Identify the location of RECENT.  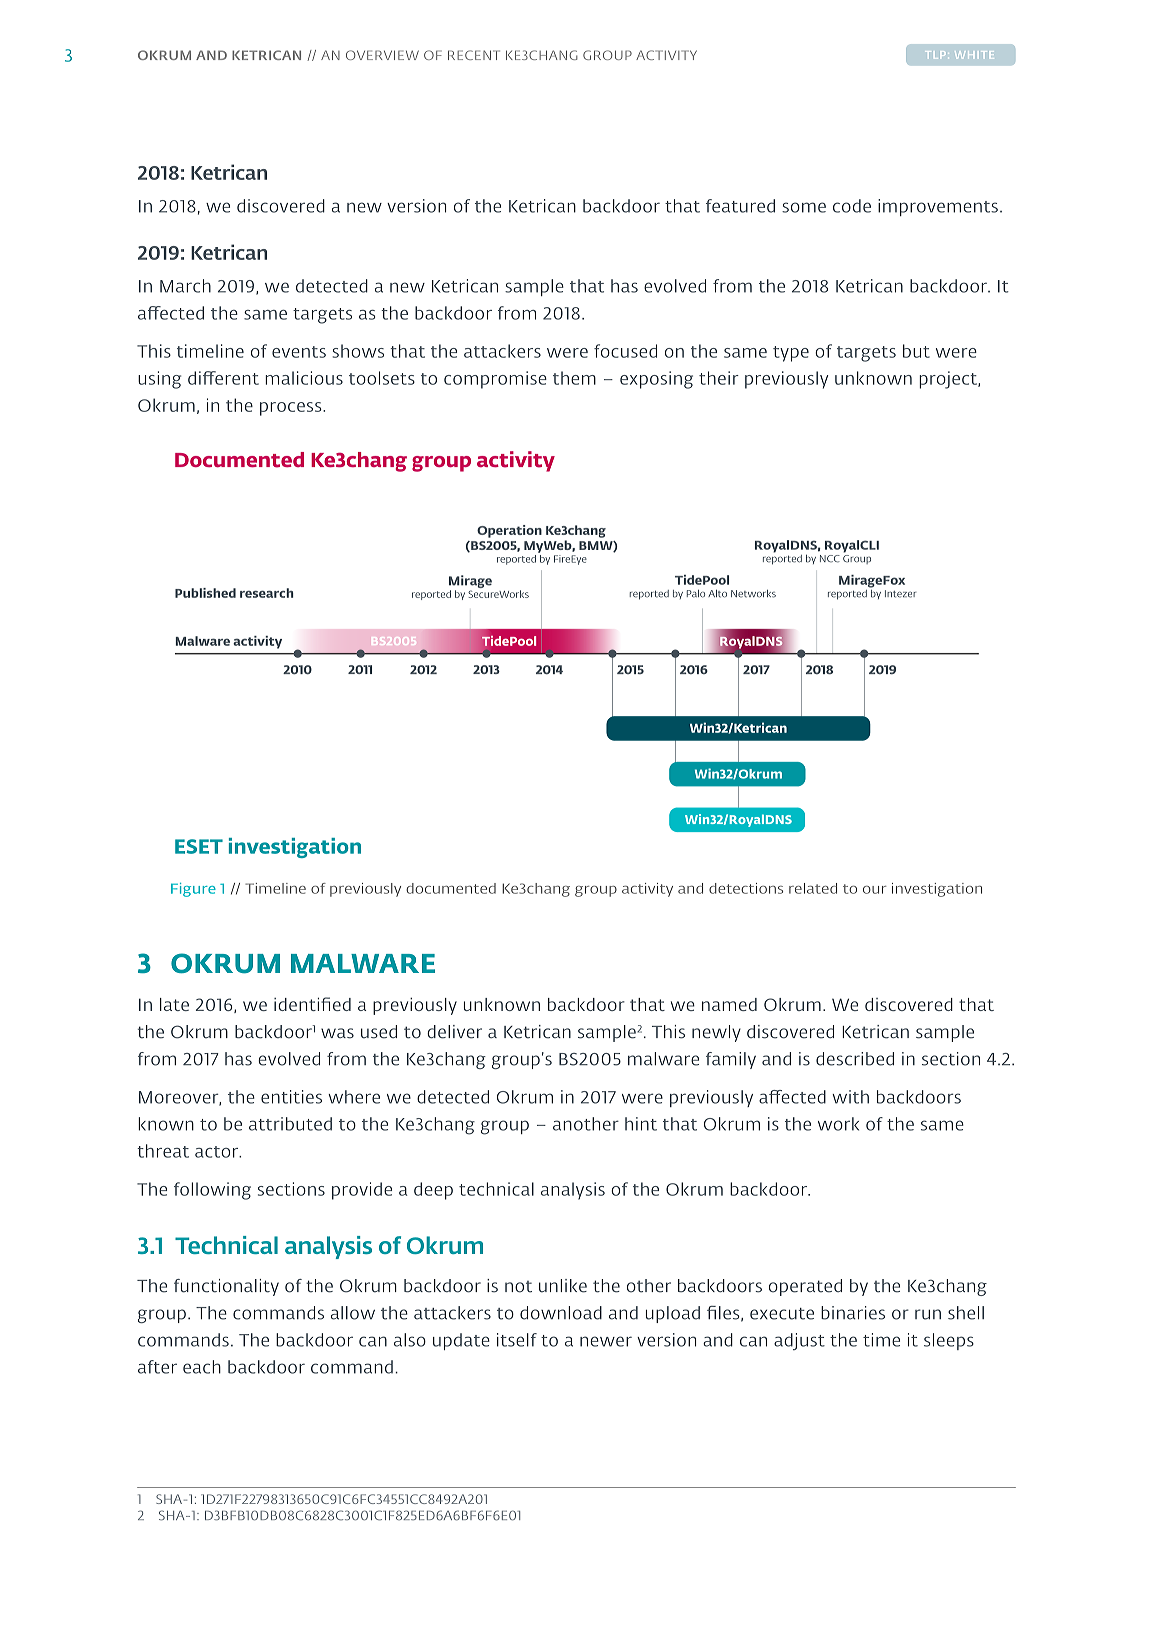
(474, 55).
